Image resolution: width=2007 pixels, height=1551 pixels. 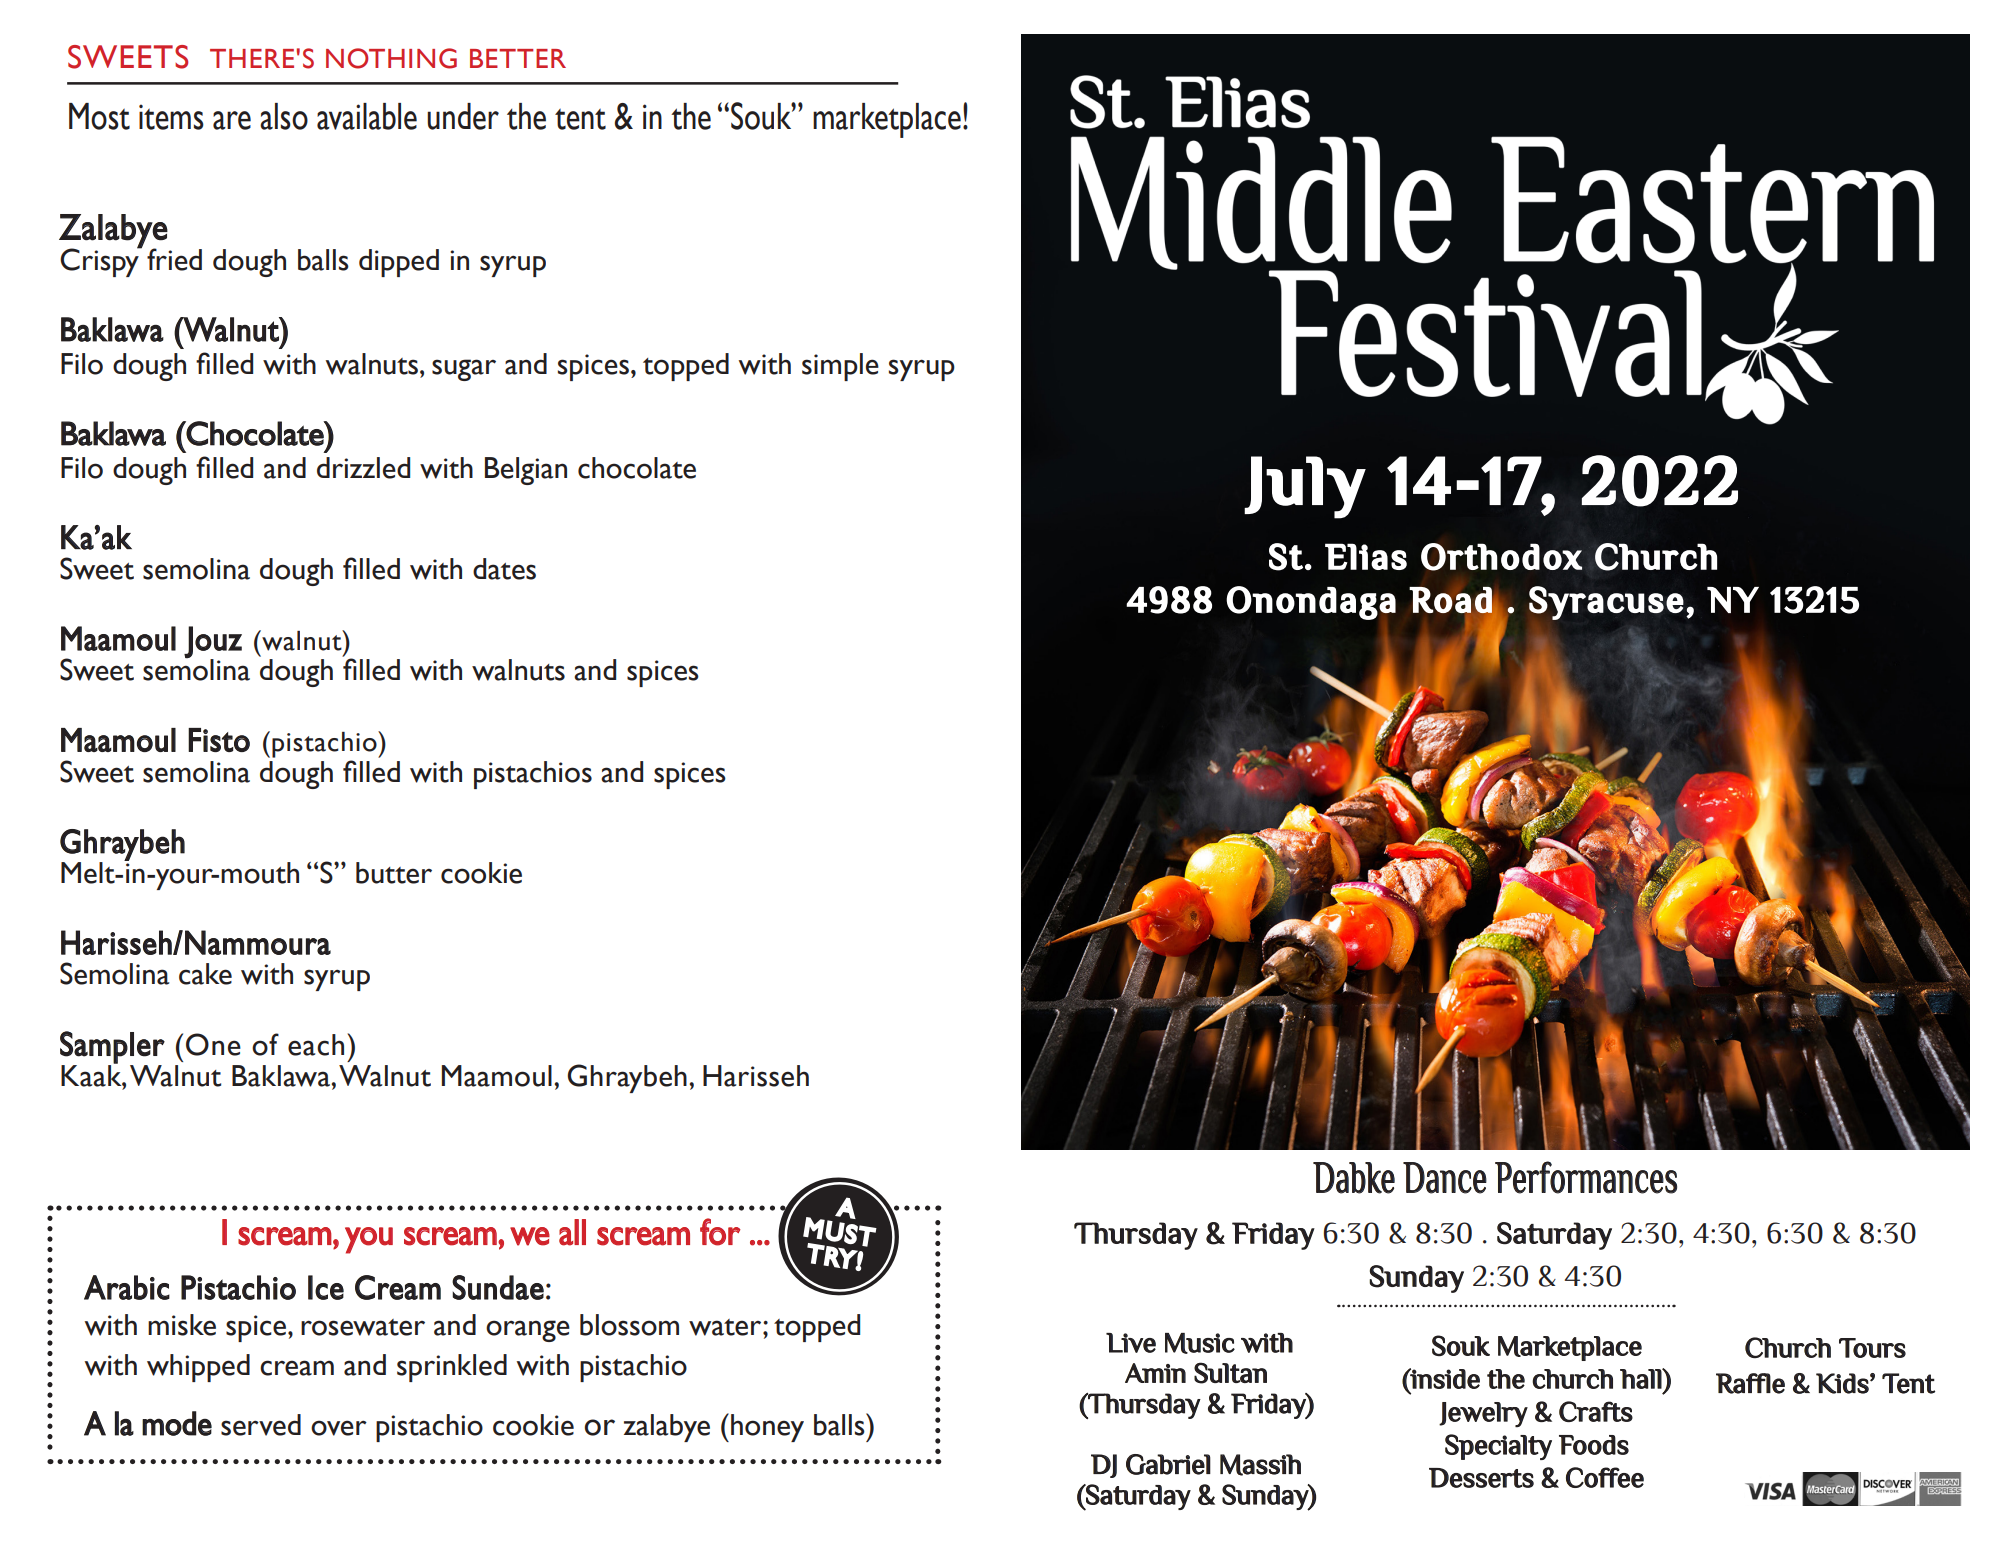 What do you see at coordinates (284, 116) in the screenshot?
I see `also` at bounding box center [284, 116].
